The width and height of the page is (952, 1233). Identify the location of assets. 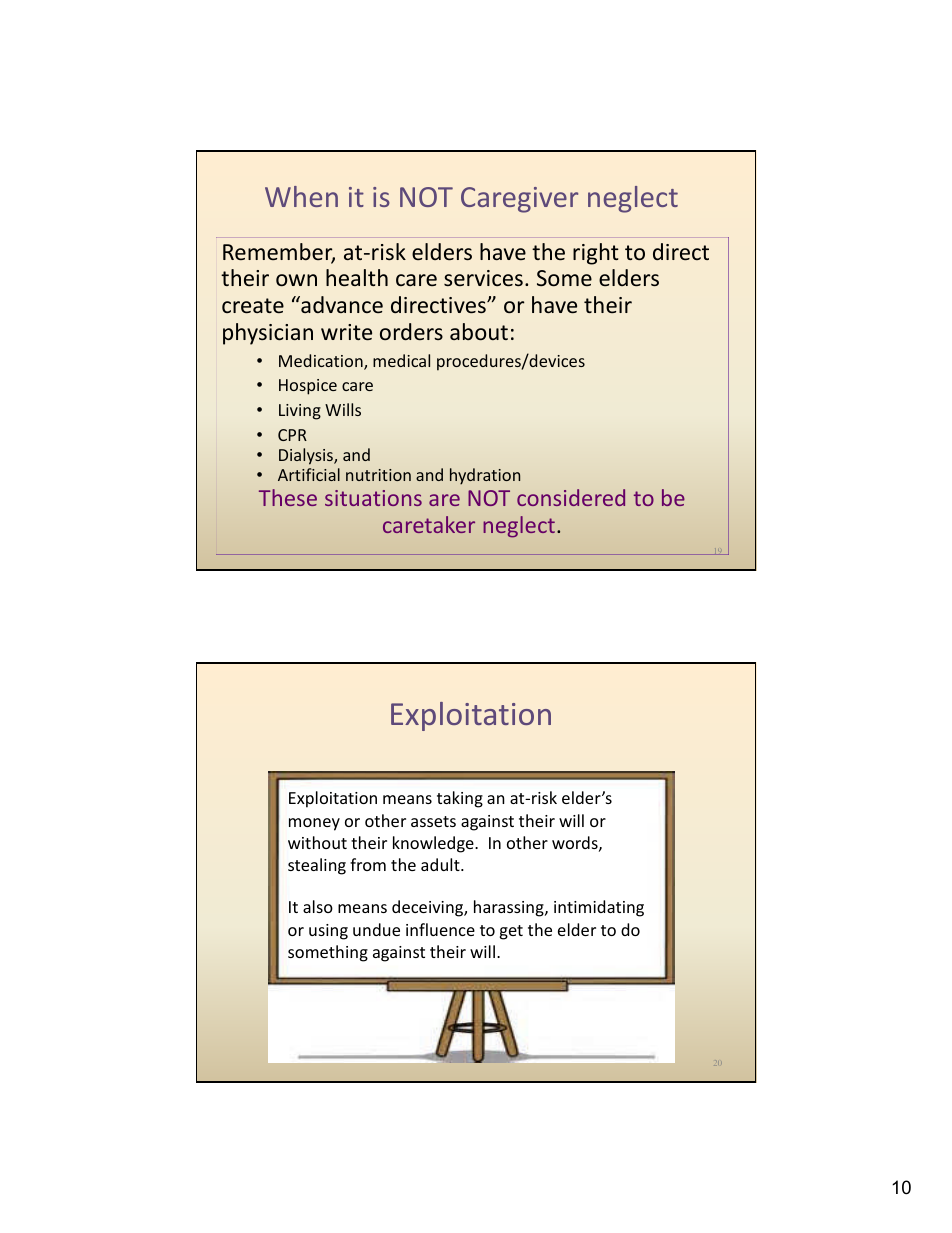
(433, 821).
